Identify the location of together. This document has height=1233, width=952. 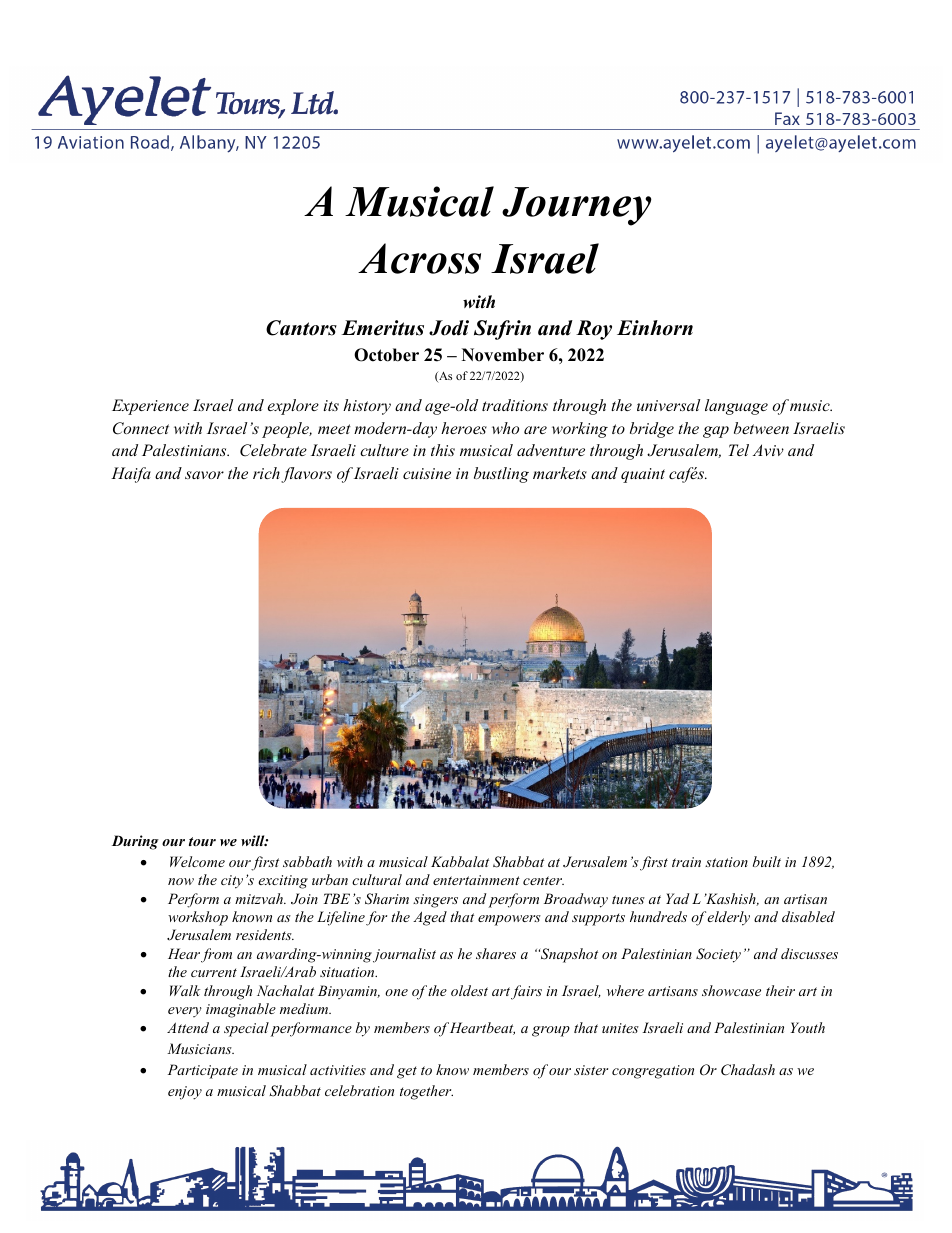
(426, 1092).
